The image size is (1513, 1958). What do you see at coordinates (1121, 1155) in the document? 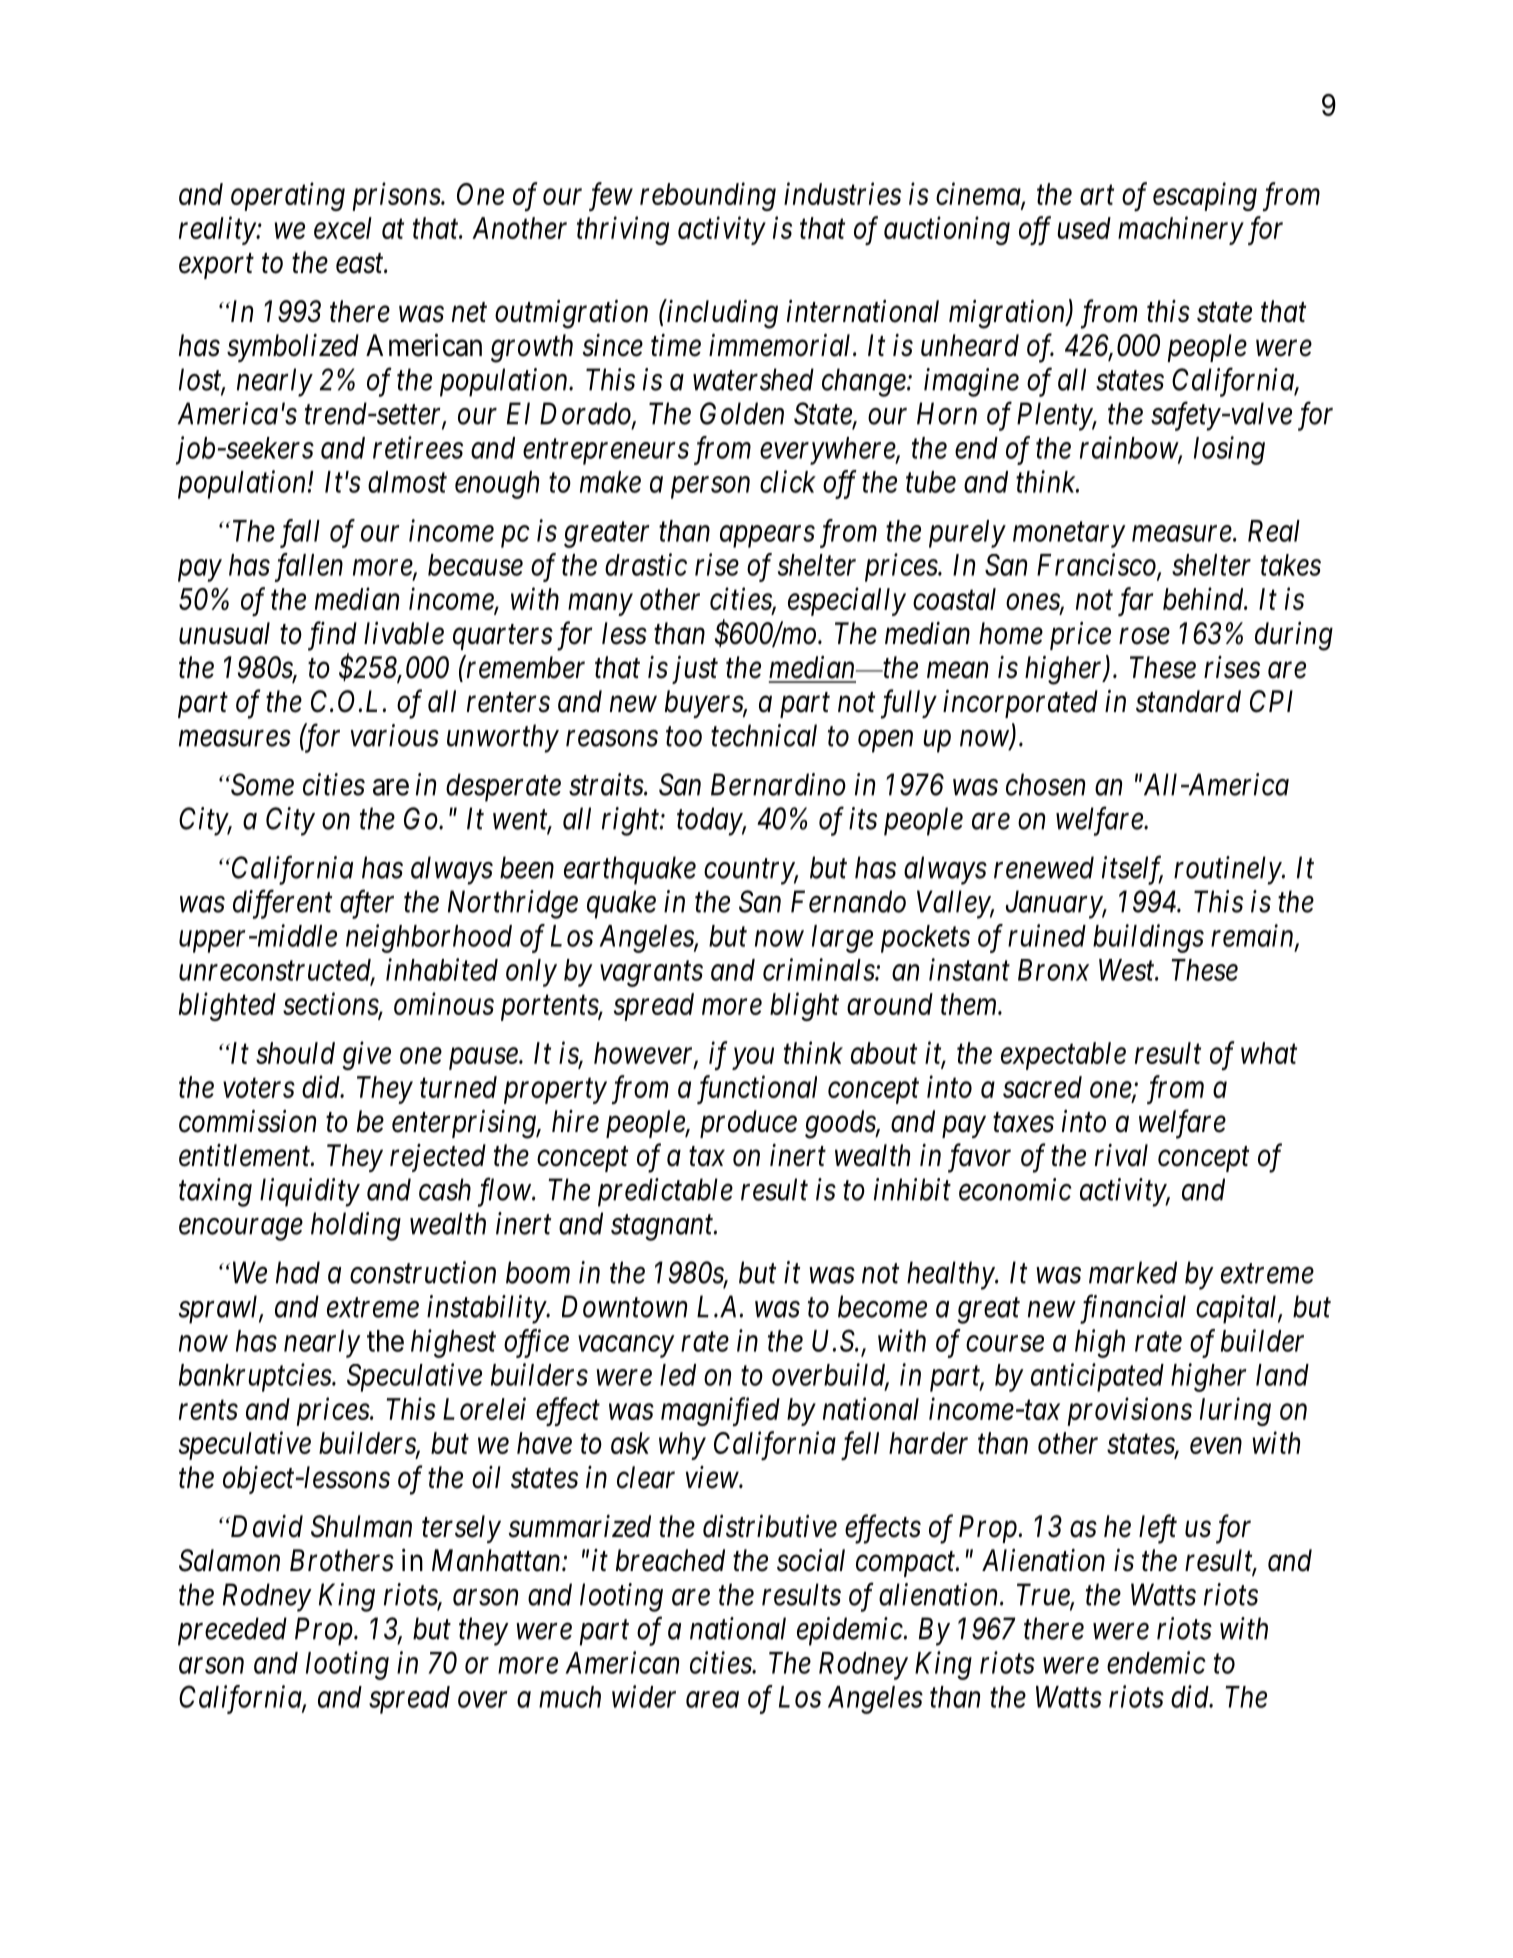
I see `rival` at bounding box center [1121, 1155].
